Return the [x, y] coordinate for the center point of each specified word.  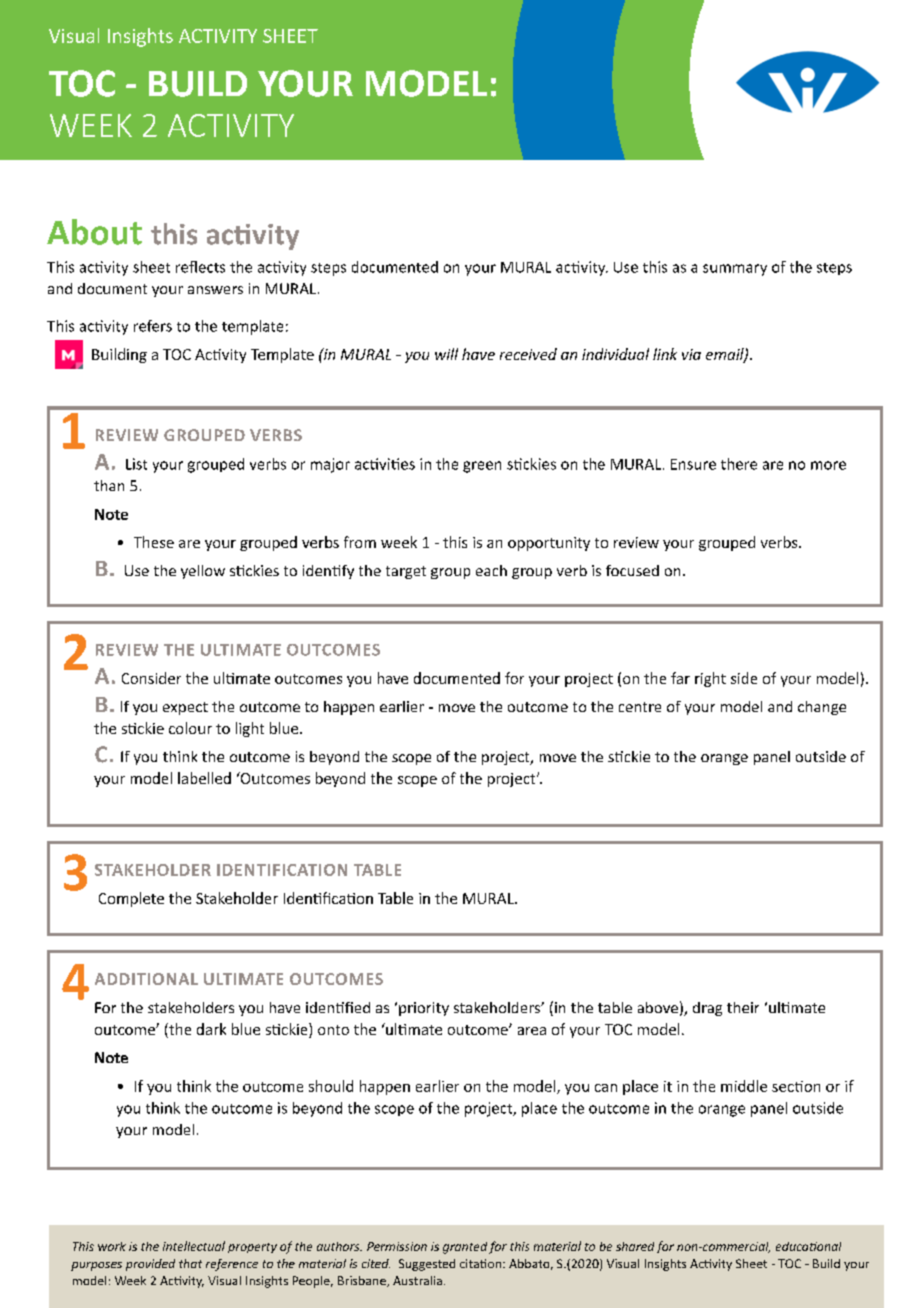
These [154, 542]
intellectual [194, 1246]
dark [211, 1029]
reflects [200, 267]
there [739, 464]
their [743, 1007]
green [482, 467]
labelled [204, 778]
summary [735, 270]
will [446, 354]
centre [640, 707]
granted [465, 1248]
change [822, 708]
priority [424, 1009]
